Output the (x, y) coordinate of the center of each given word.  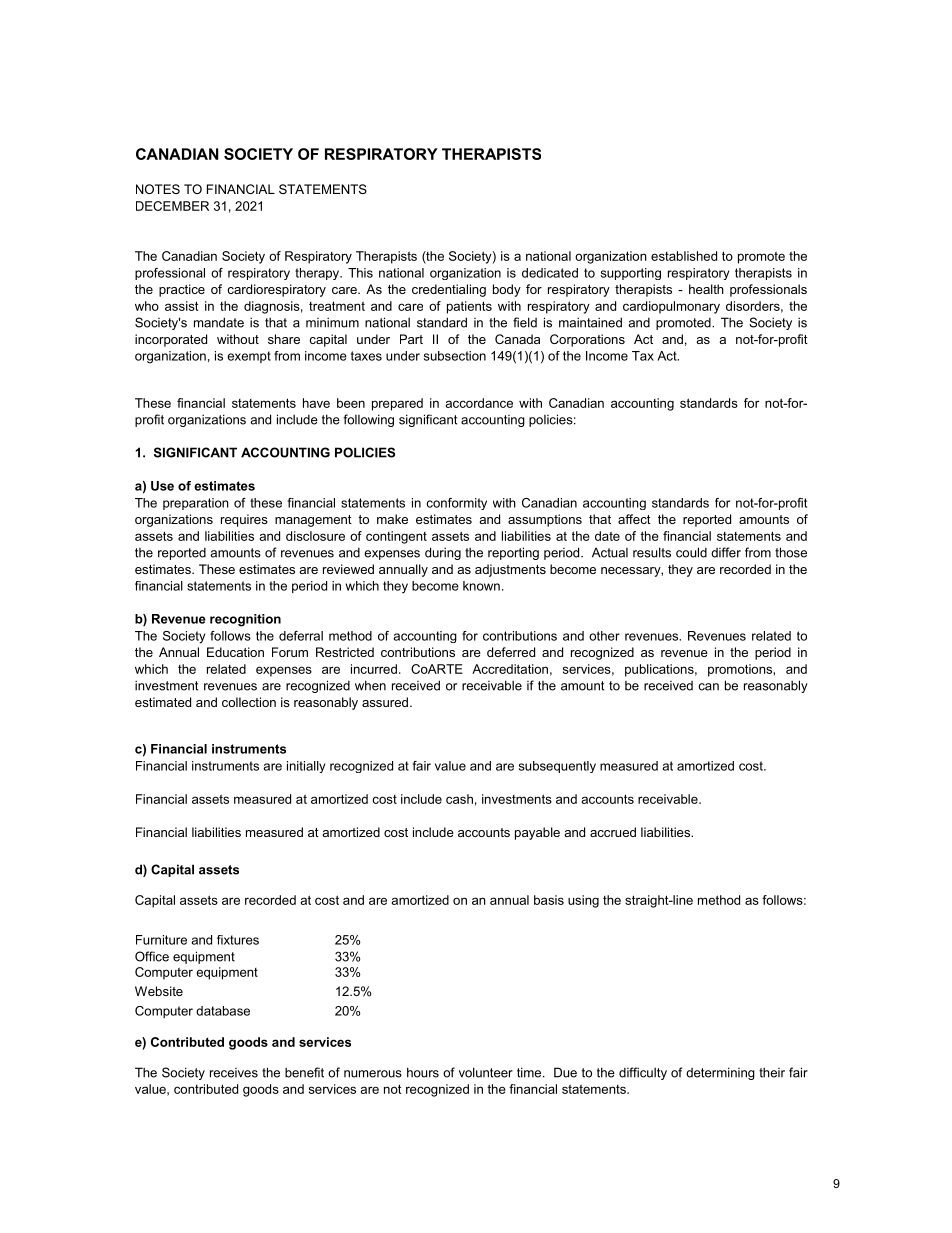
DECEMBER (172, 206)
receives (234, 1073)
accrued (613, 832)
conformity (457, 504)
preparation (196, 504)
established (684, 256)
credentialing (449, 290)
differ (726, 552)
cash (459, 799)
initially (306, 767)
